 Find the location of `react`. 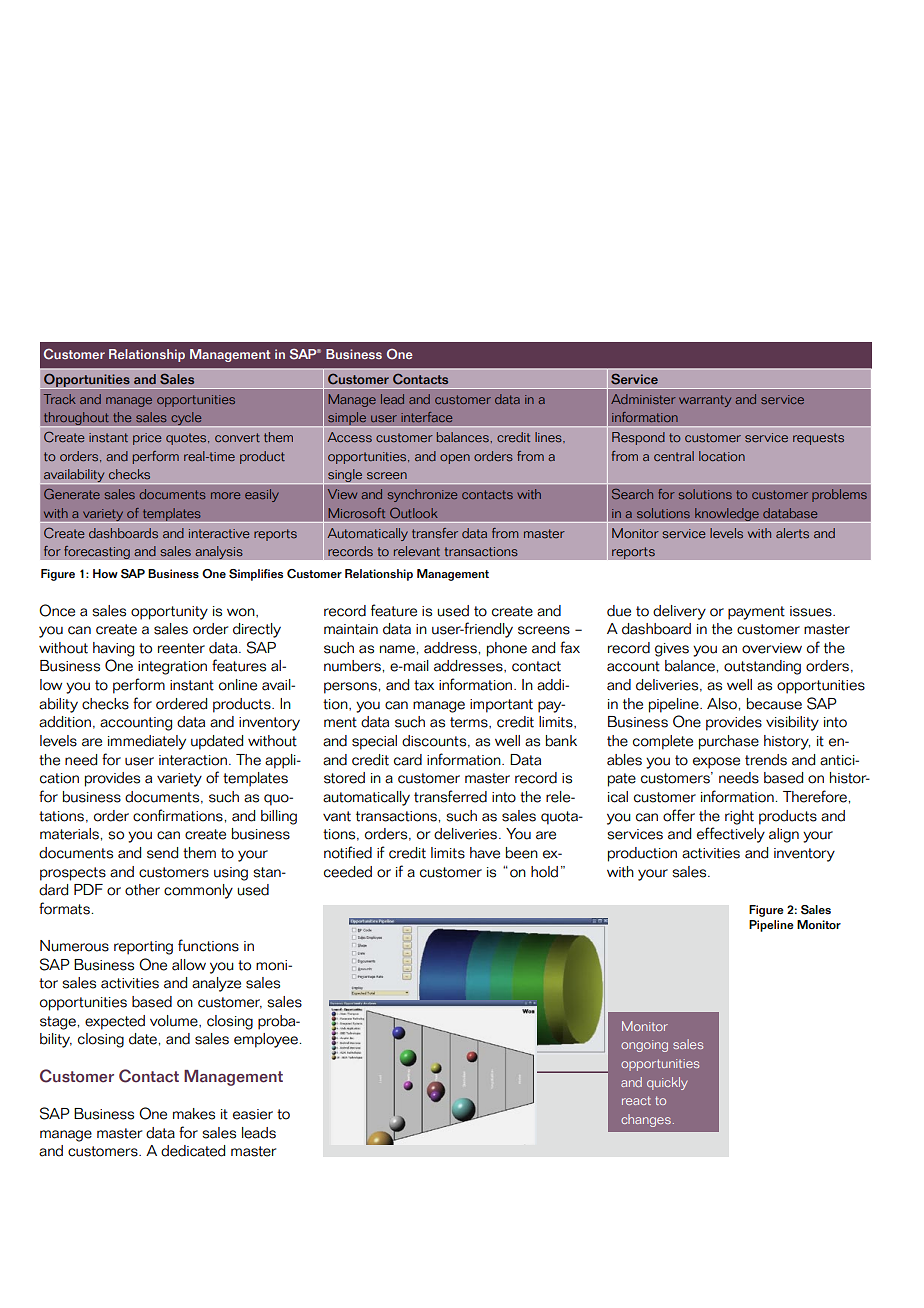

react is located at coordinates (636, 1100).
